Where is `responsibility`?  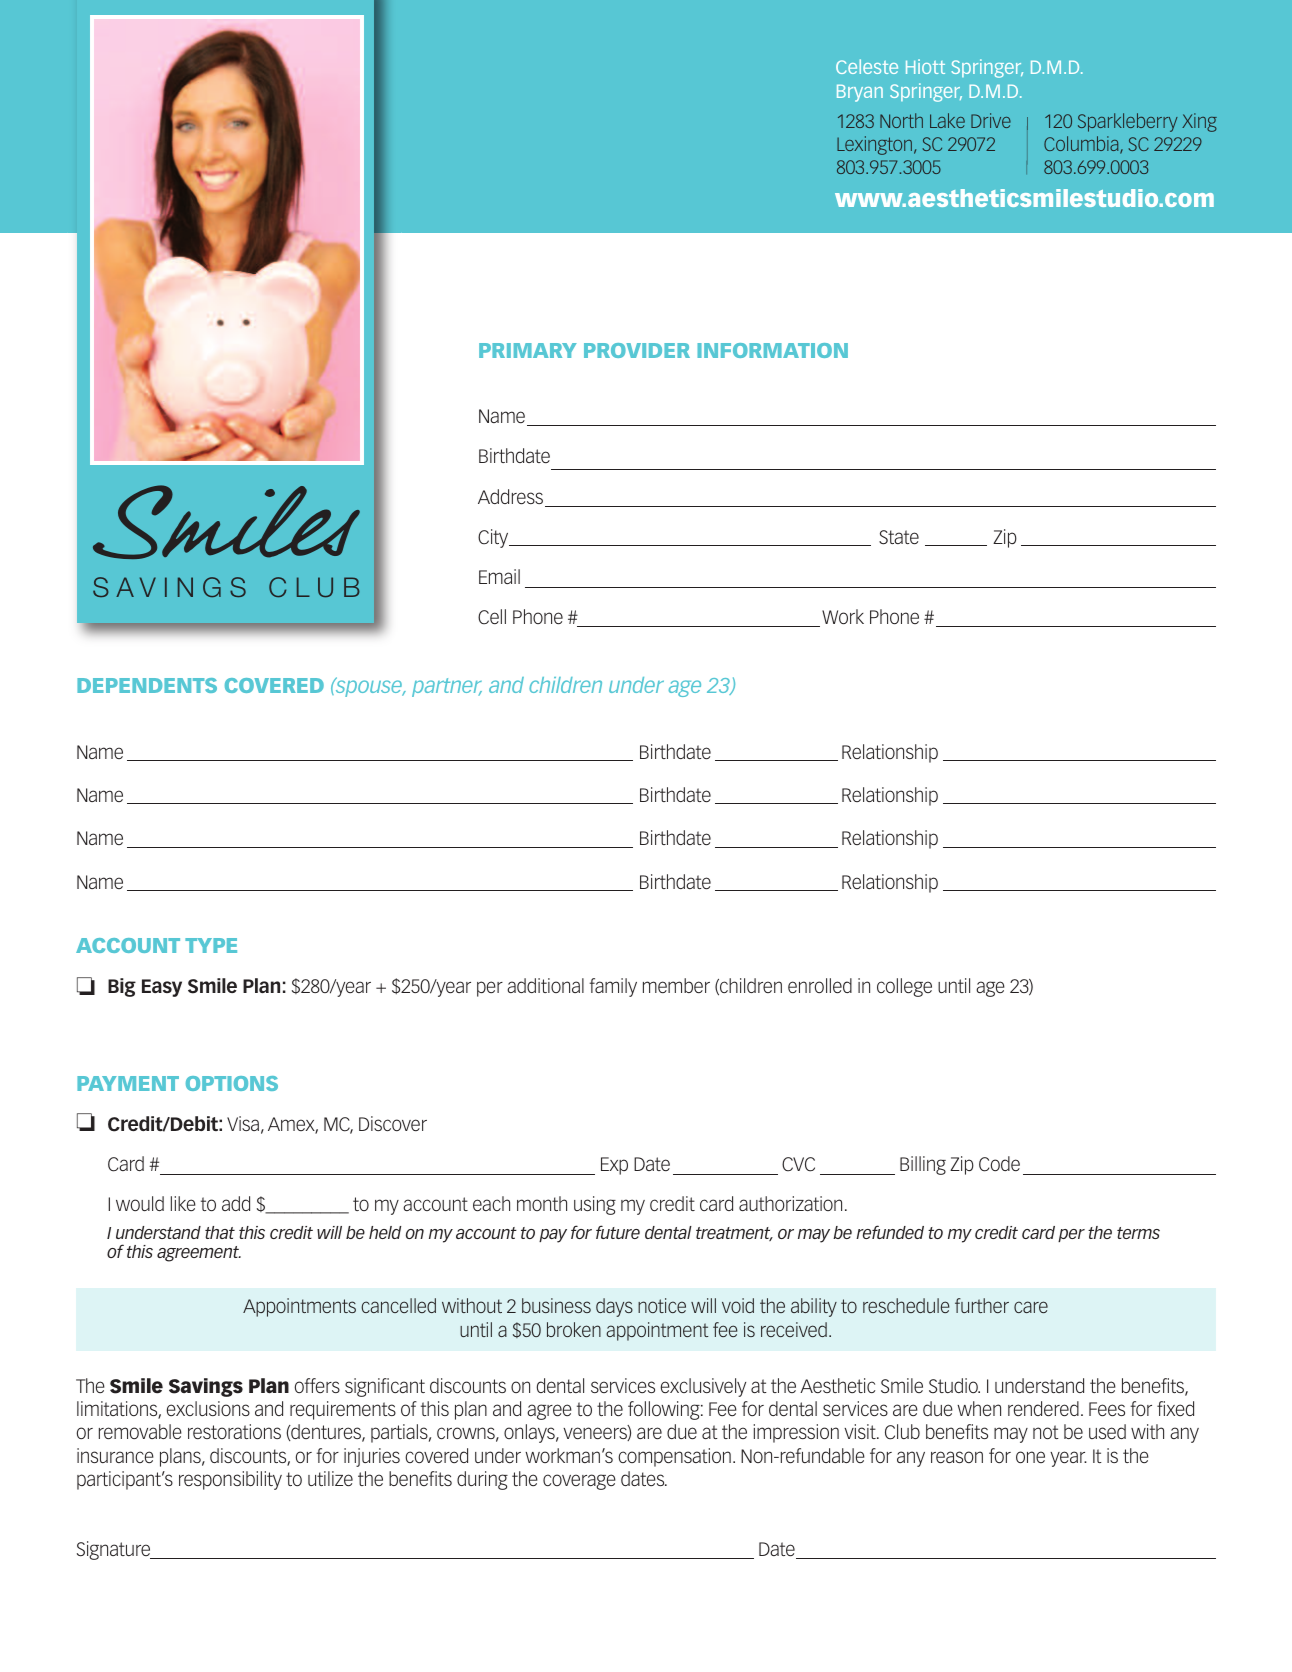
responsibility is located at coordinates (230, 1480).
